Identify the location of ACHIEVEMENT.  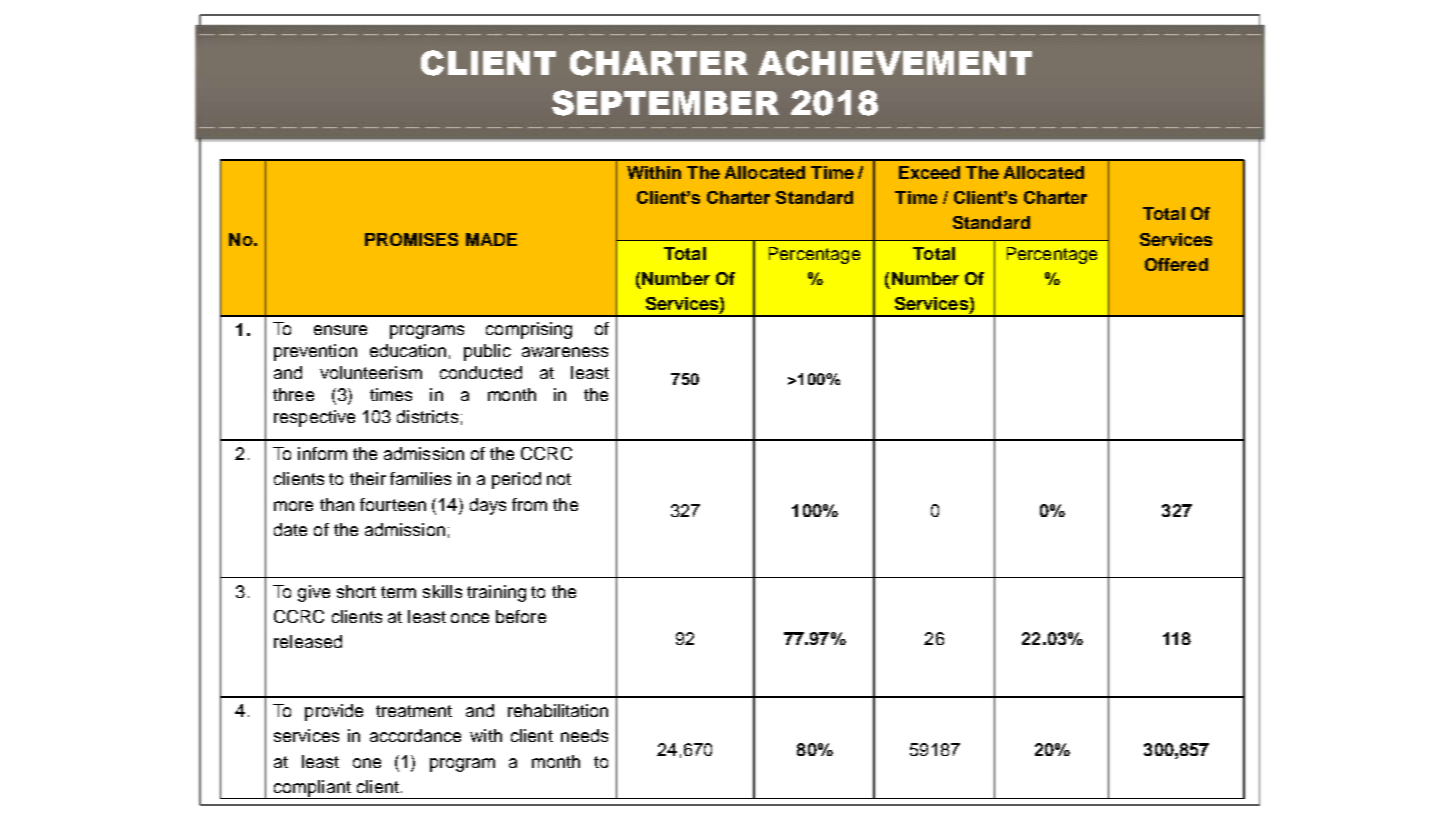
(895, 63).
